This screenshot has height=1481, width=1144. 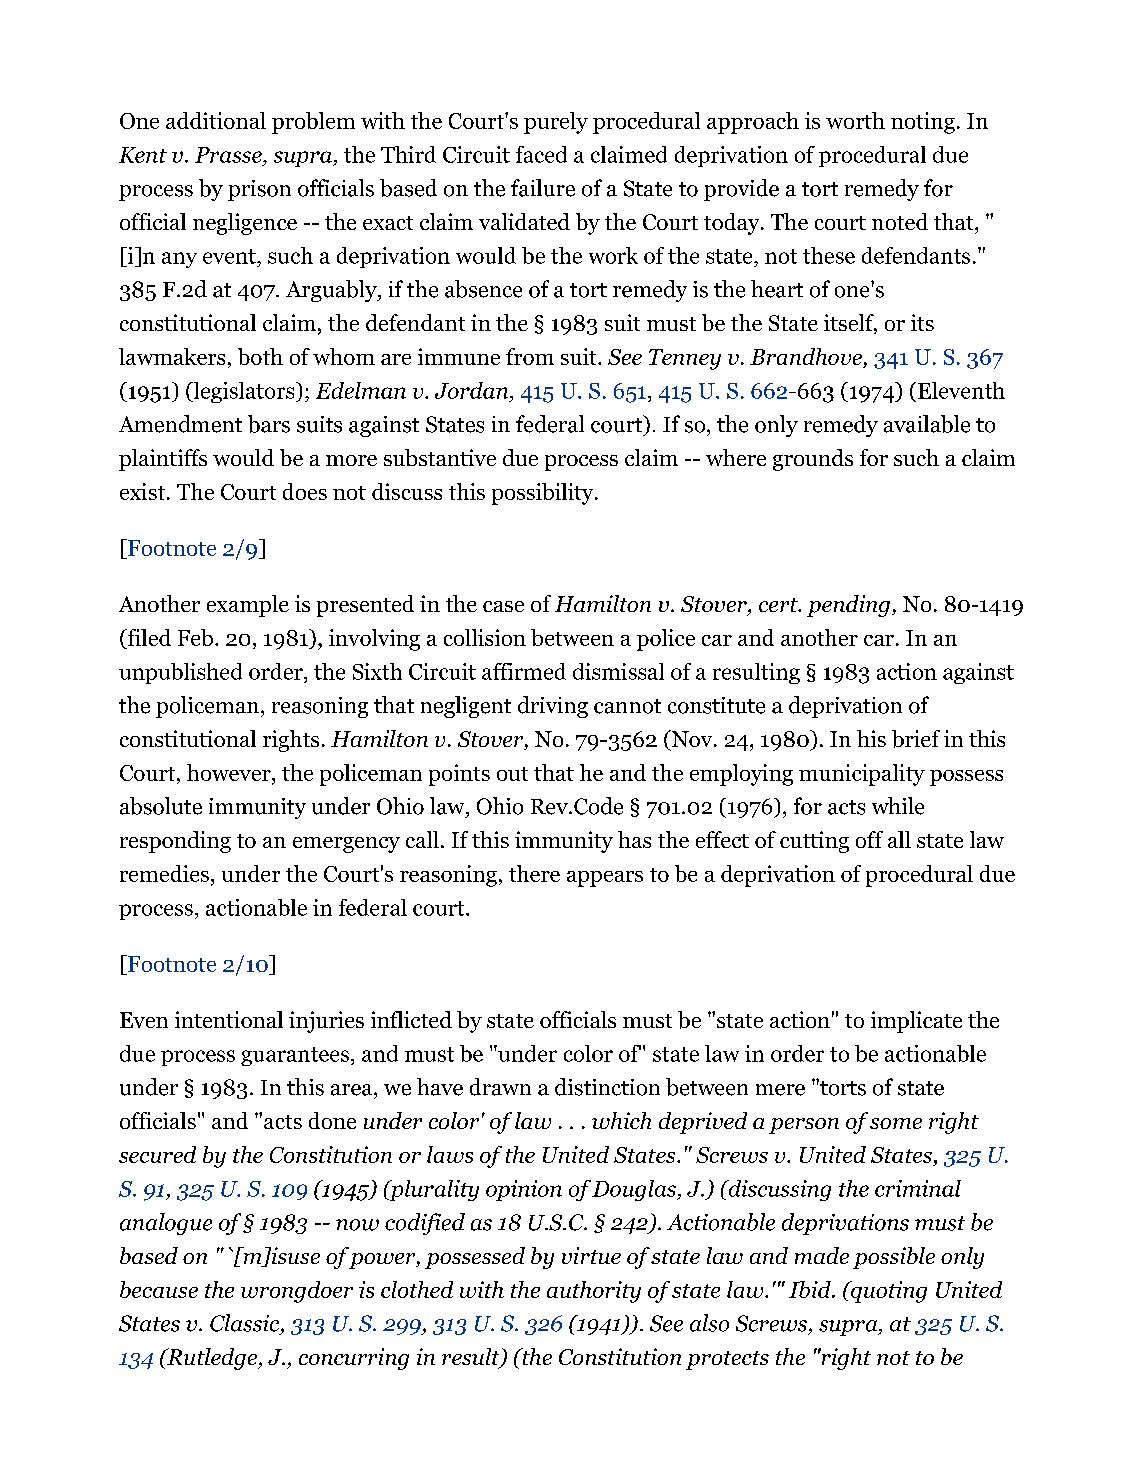 I want to click on cutting, so click(x=814, y=842).
